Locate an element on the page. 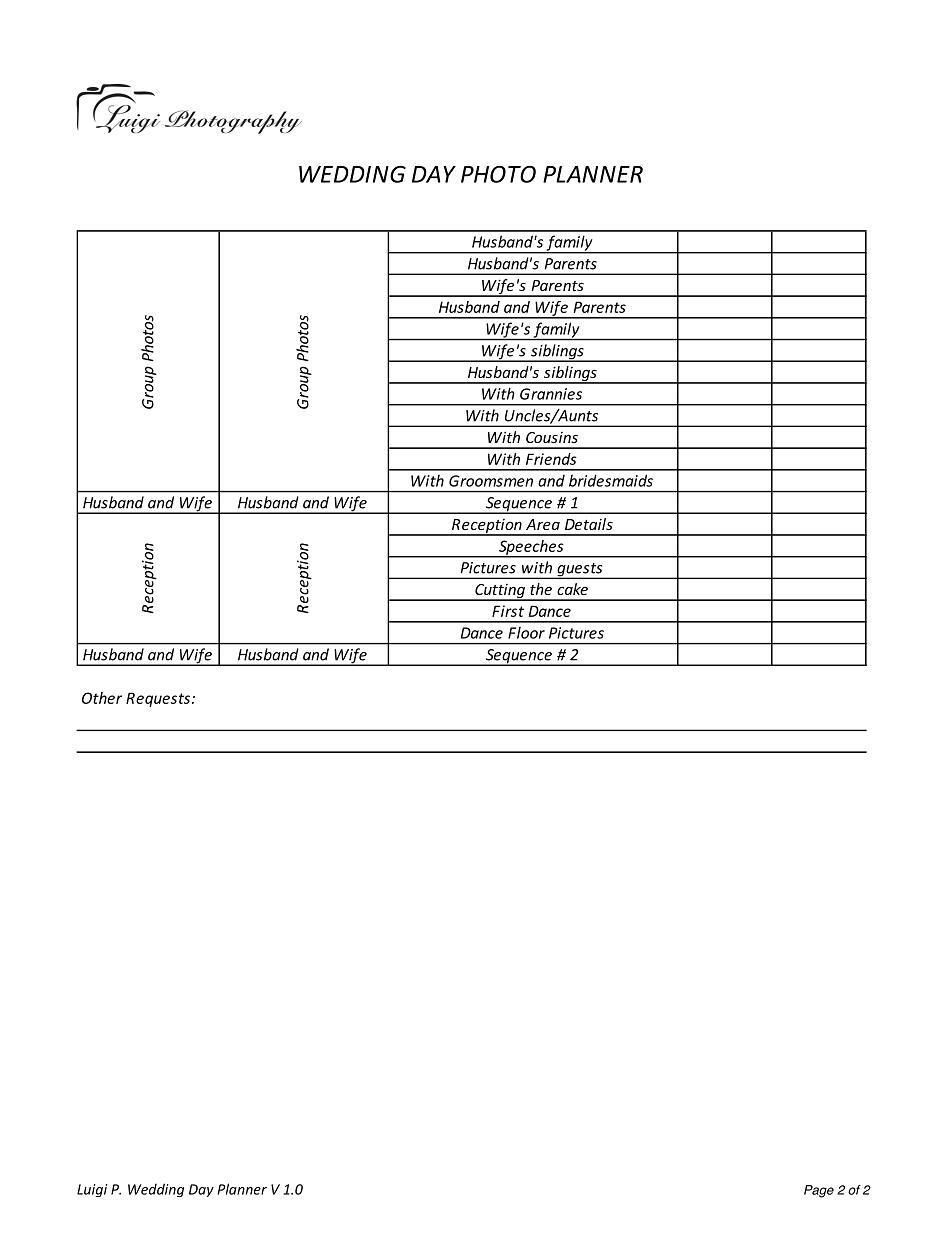 This document has width=952, height=1233. First is located at coordinates (508, 611).
